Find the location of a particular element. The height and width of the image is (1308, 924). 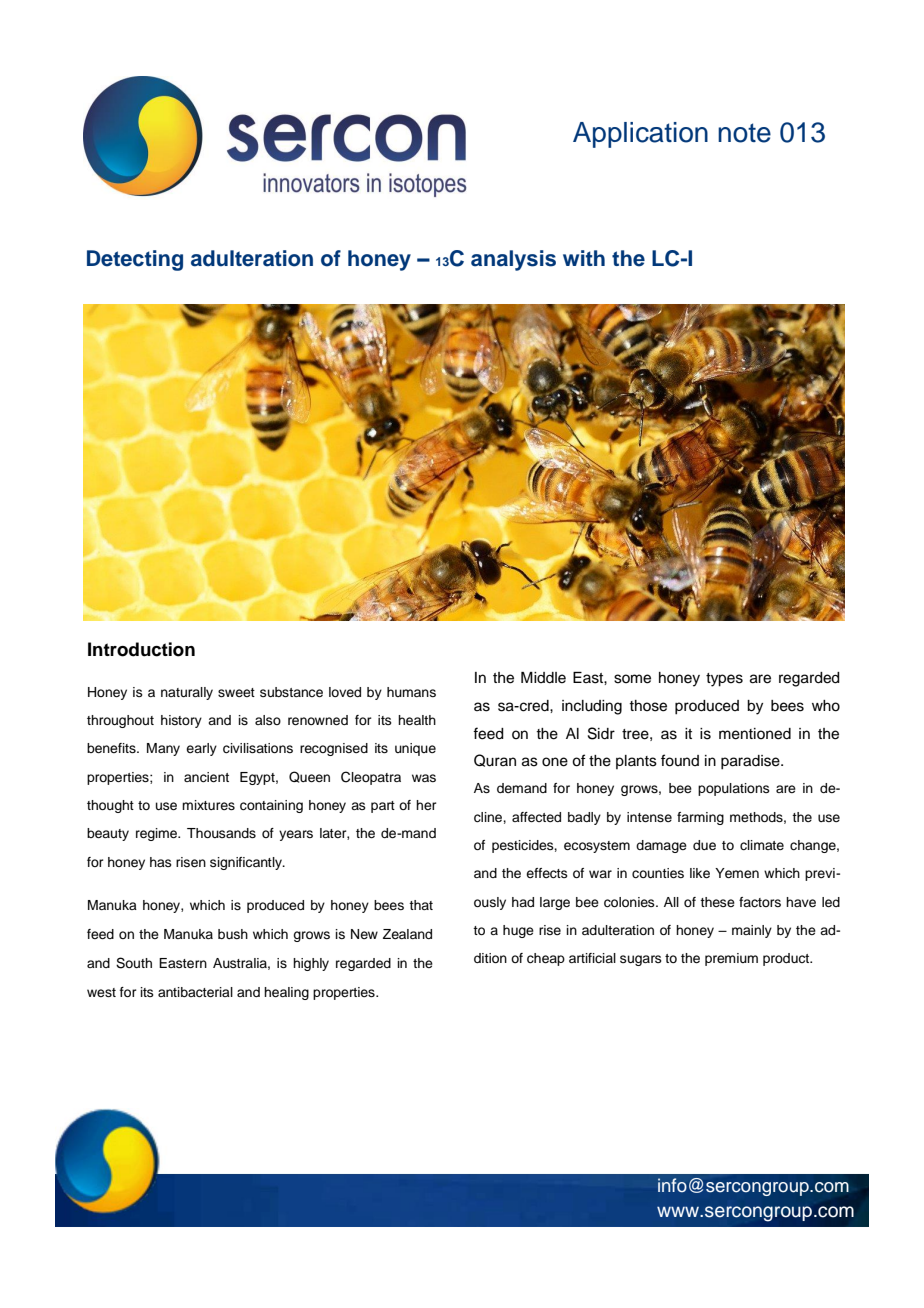

populations is located at coordinates (734, 789).
